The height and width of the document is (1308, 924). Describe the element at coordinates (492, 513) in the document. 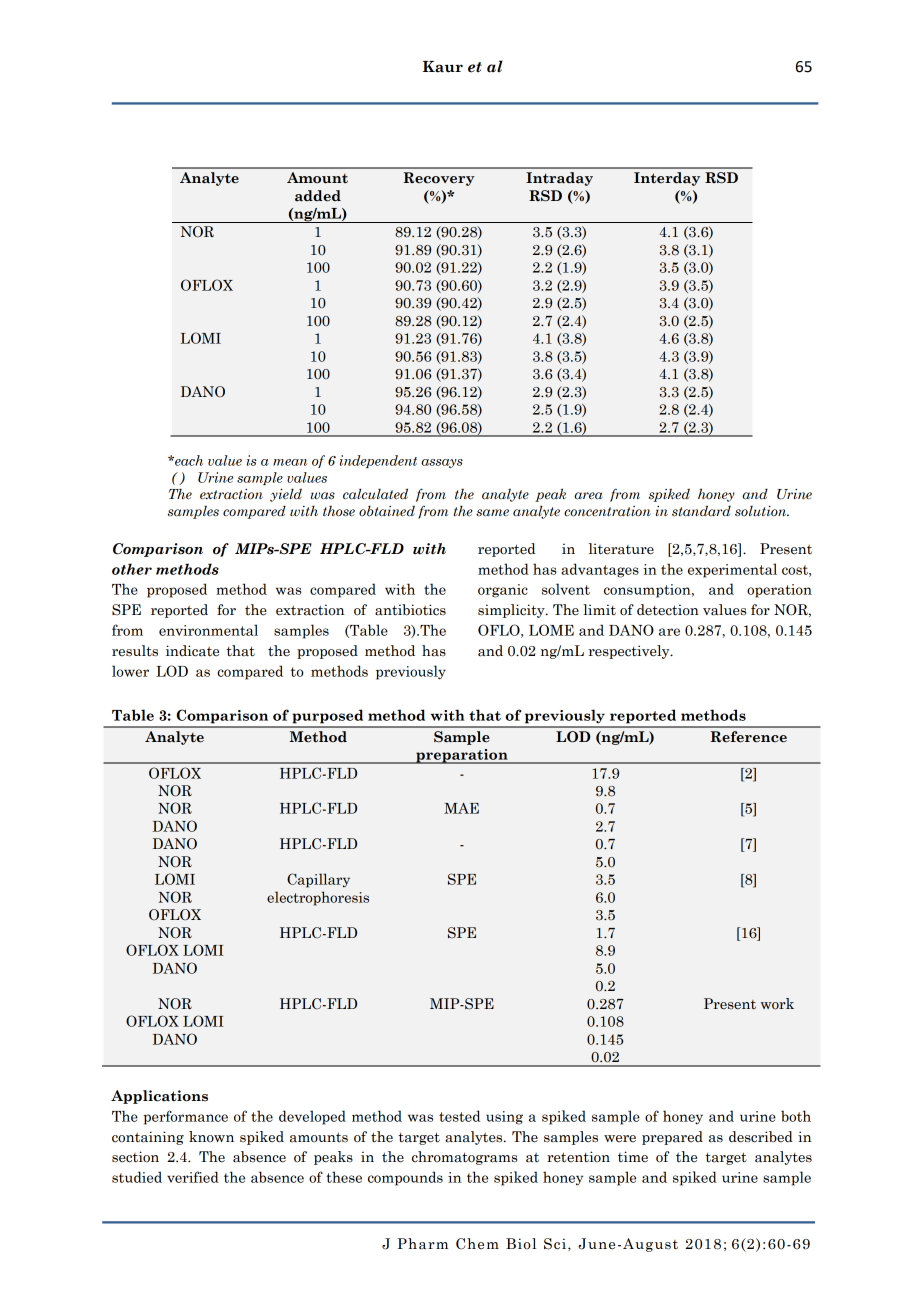

I see `same` at that location.
